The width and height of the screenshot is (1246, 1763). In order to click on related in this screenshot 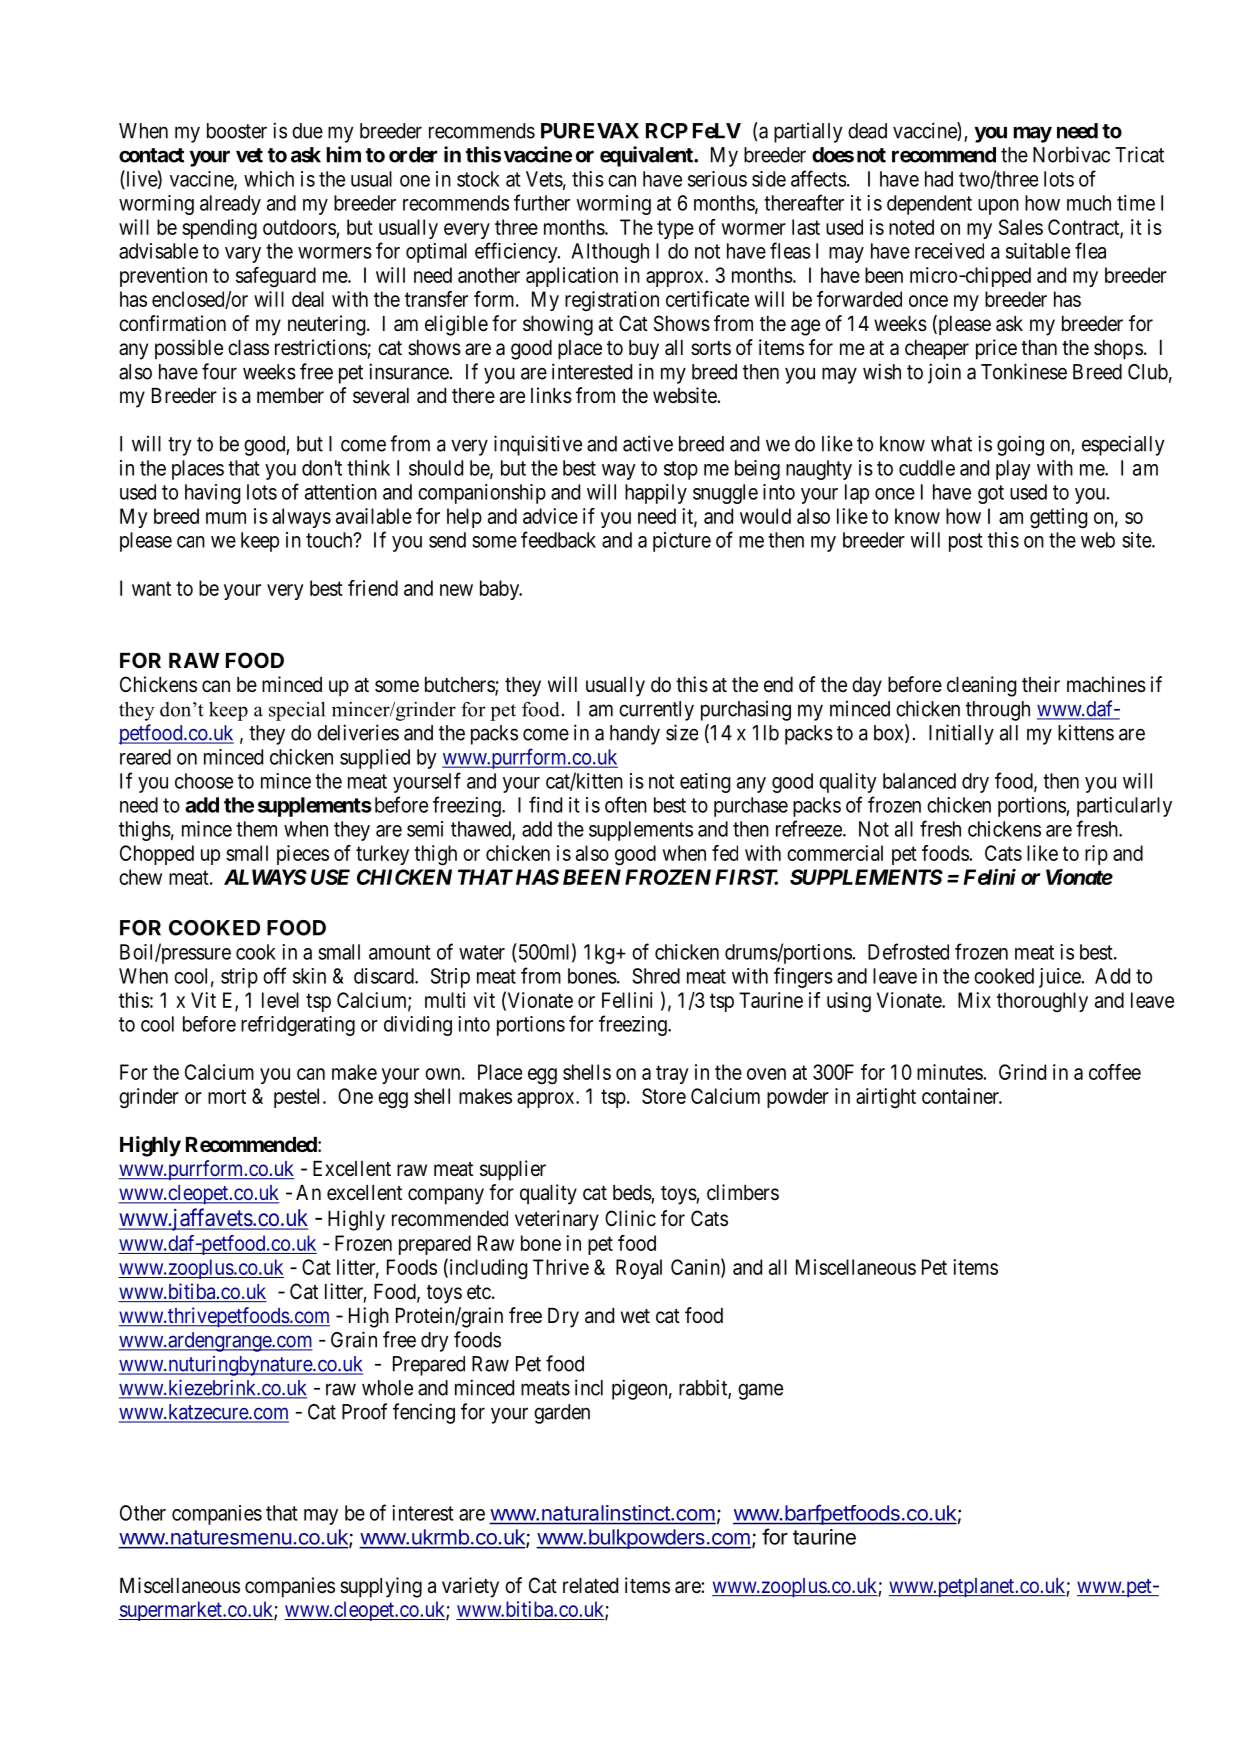, I will do `click(590, 1586)`.
